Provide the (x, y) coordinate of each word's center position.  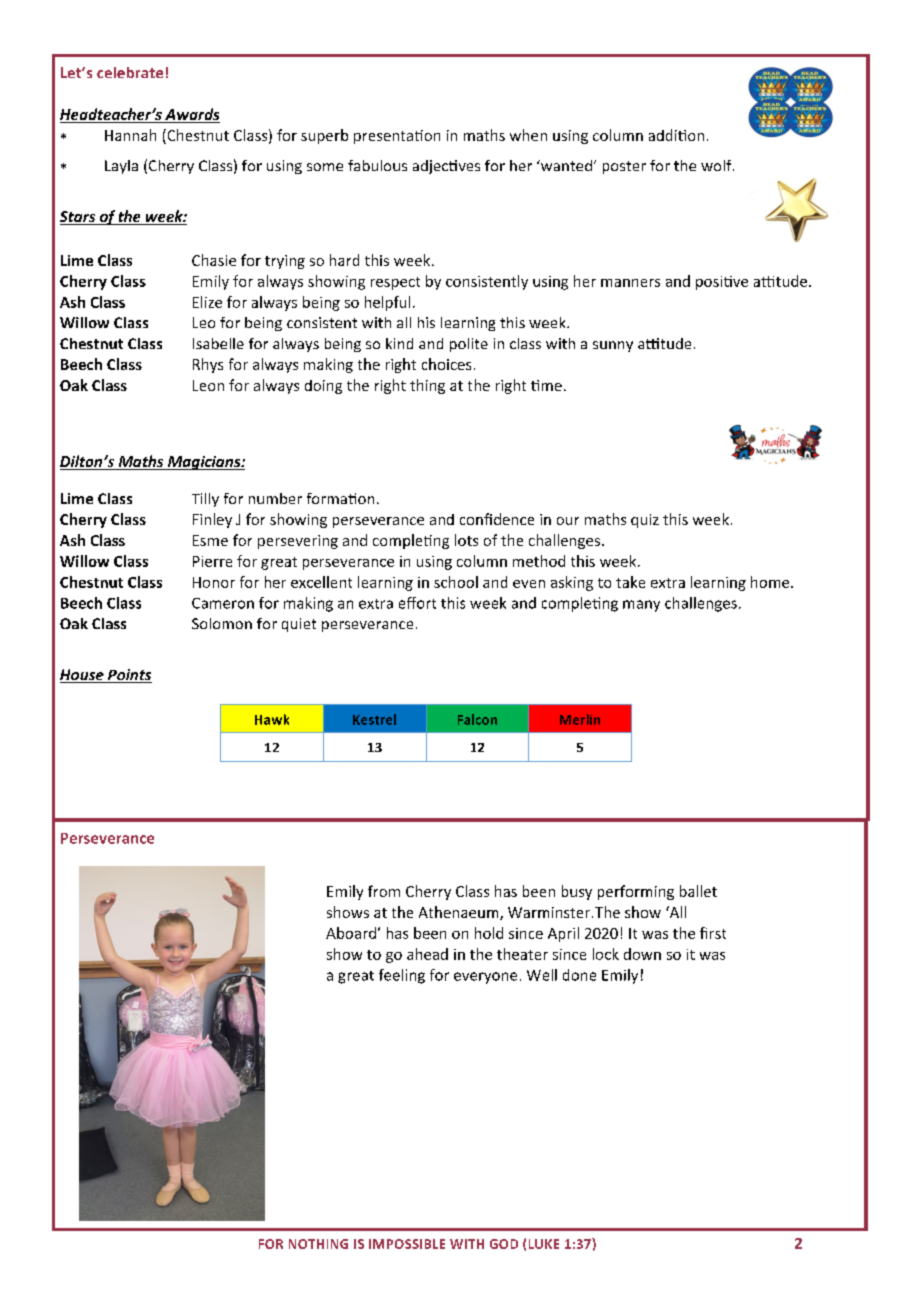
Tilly (205, 500)
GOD (504, 1244)
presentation (397, 137)
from (384, 891)
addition (676, 135)
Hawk (272, 719)
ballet (698, 891)
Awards (191, 115)
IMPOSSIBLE (407, 1244)
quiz (645, 521)
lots (466, 540)
